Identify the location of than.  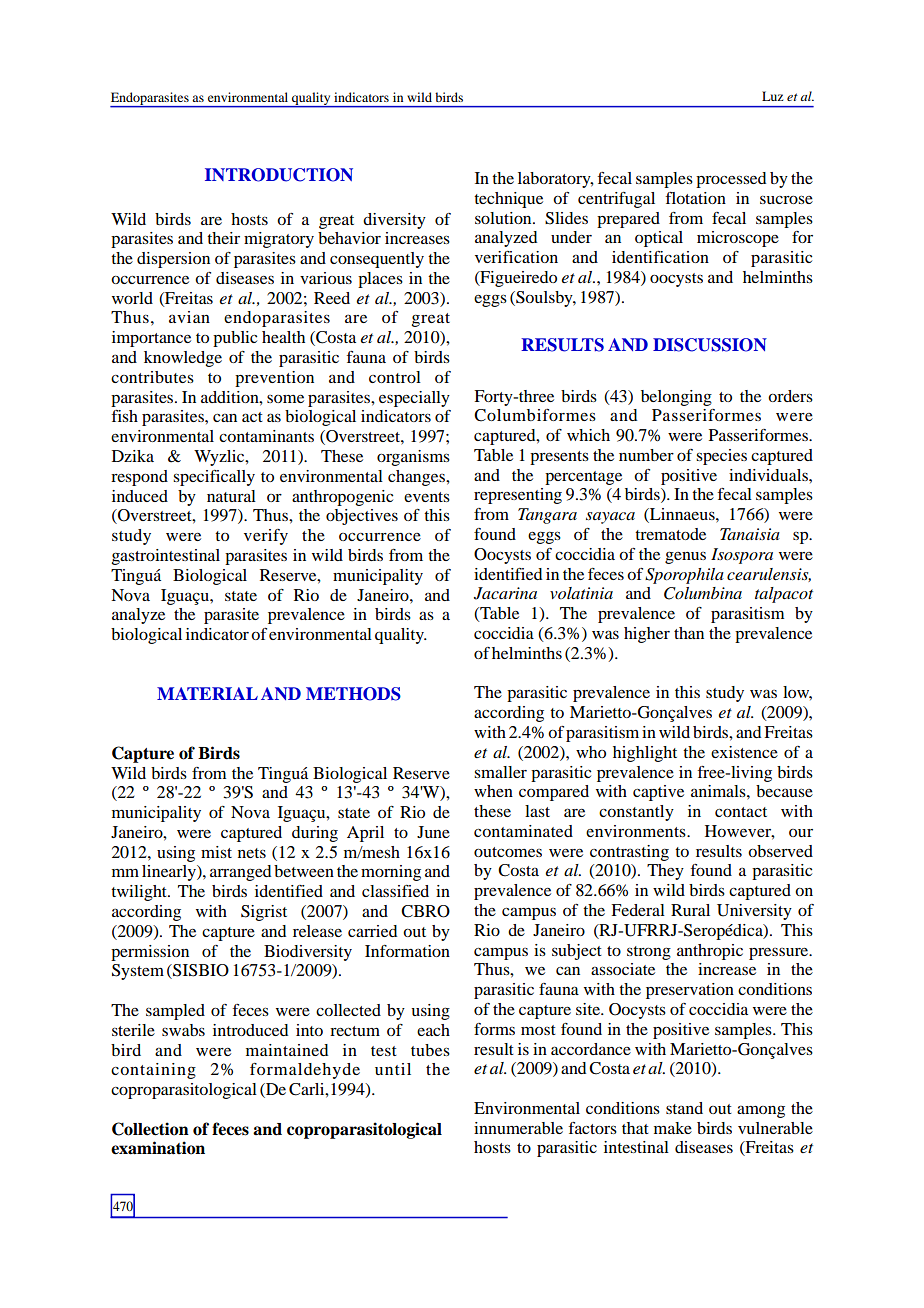
(689, 633).
